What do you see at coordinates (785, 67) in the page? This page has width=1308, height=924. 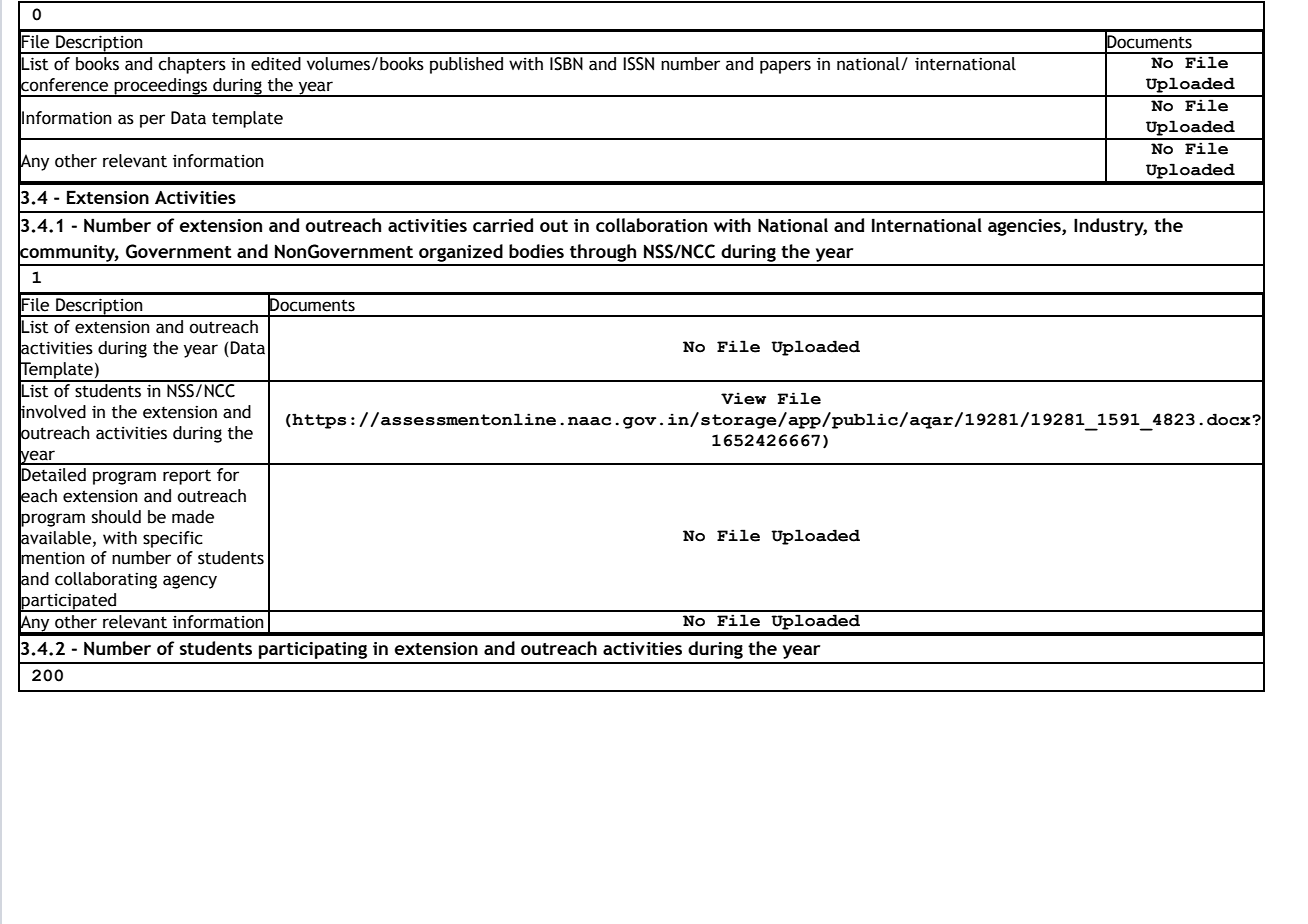 I see `papers` at bounding box center [785, 67].
